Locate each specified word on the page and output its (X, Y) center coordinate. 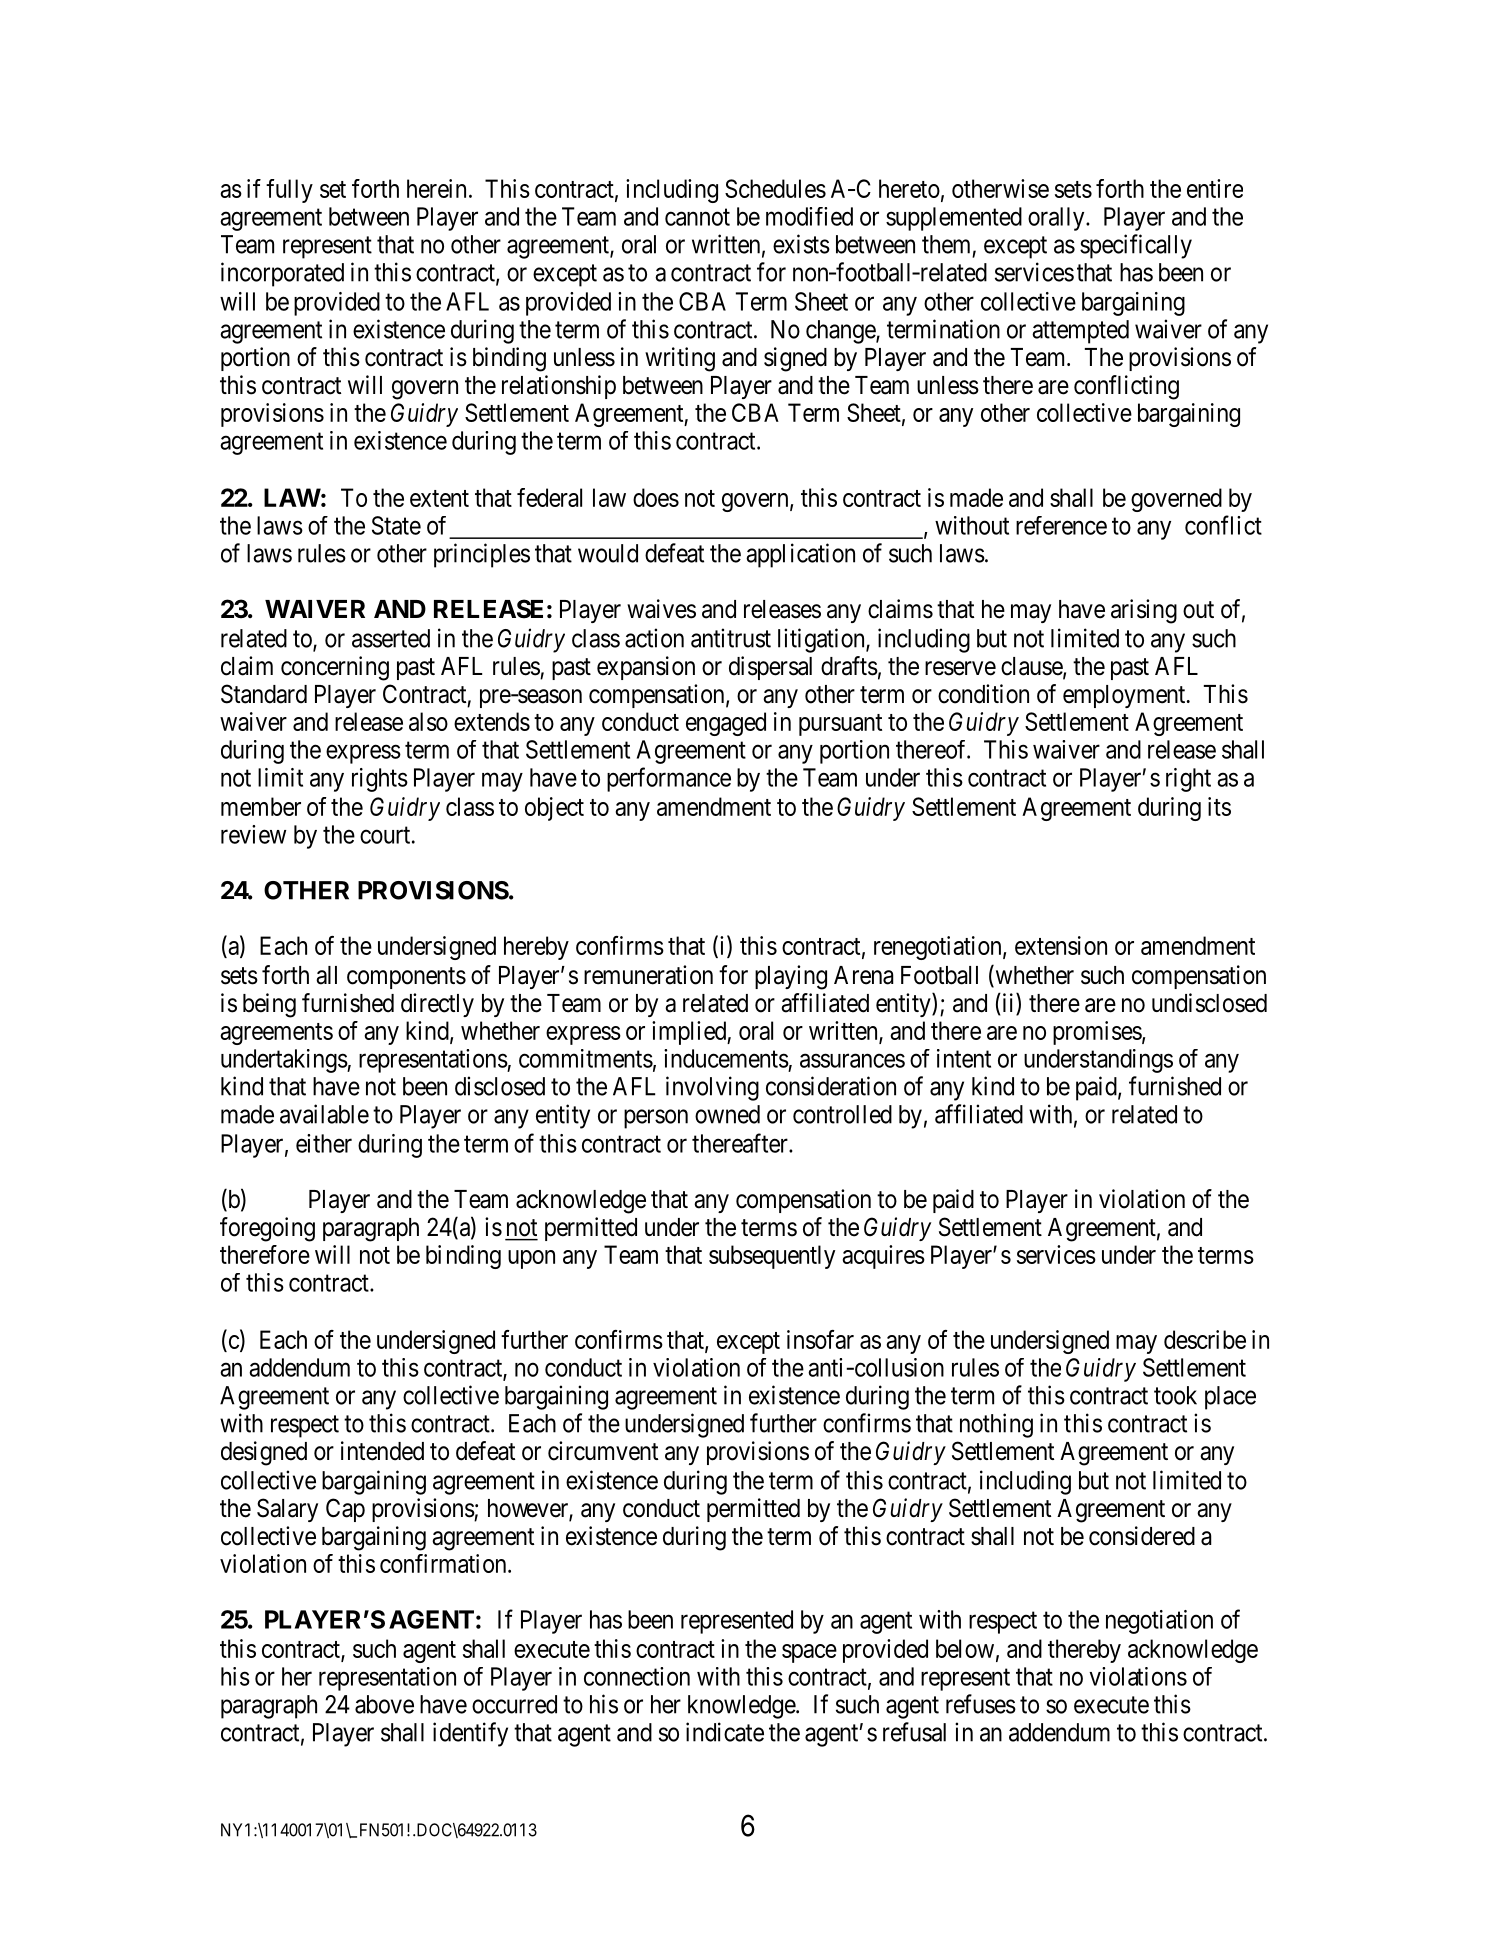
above (384, 1704)
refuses (981, 1704)
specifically (1136, 246)
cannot (697, 217)
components (406, 978)
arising (1144, 611)
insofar (820, 1339)
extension (1061, 945)
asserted (391, 638)
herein (436, 188)
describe (1205, 1339)
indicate (725, 1732)
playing (791, 977)
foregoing (267, 1229)
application (800, 555)
